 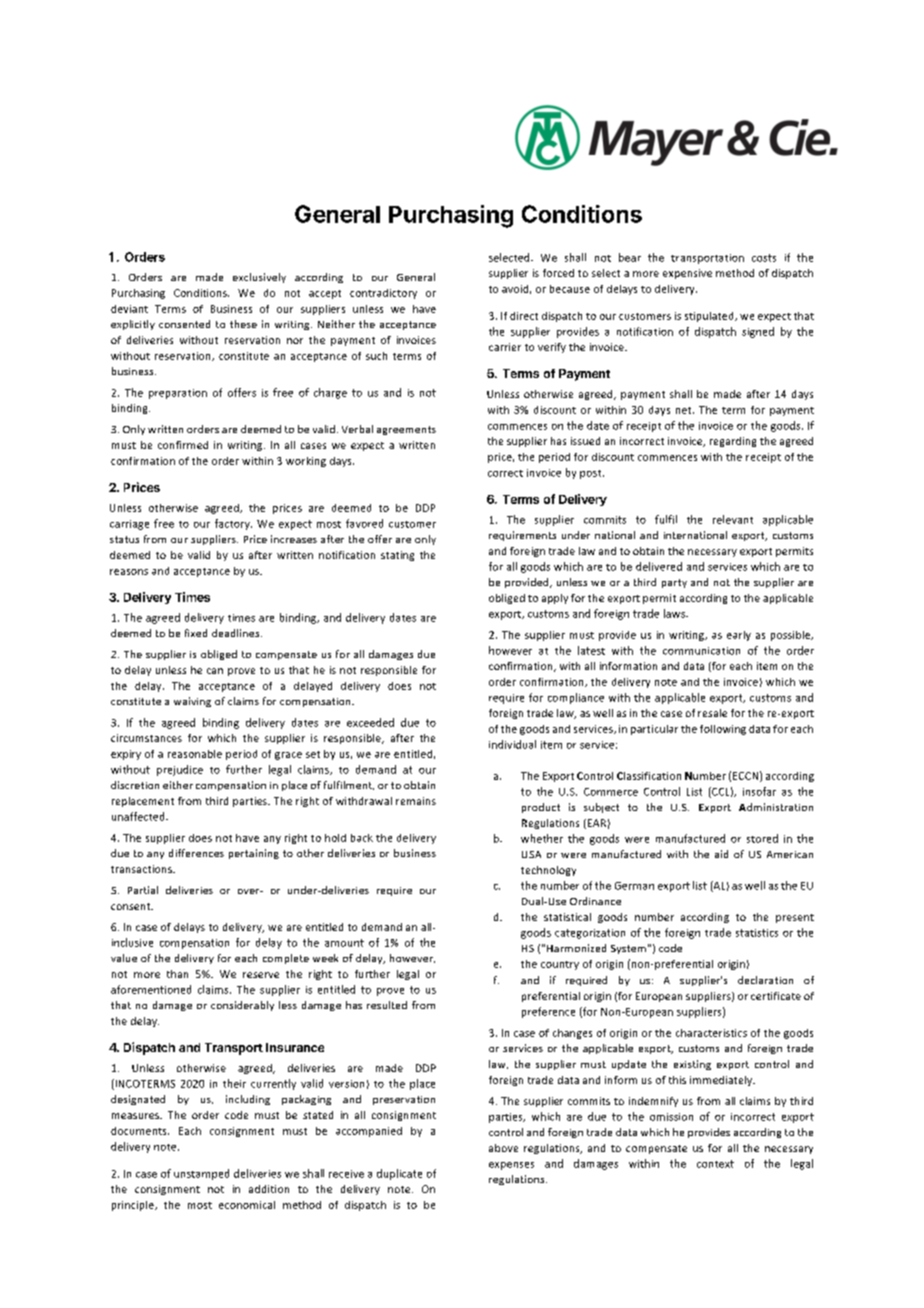 I want to click on economical, so click(x=247, y=1205).
